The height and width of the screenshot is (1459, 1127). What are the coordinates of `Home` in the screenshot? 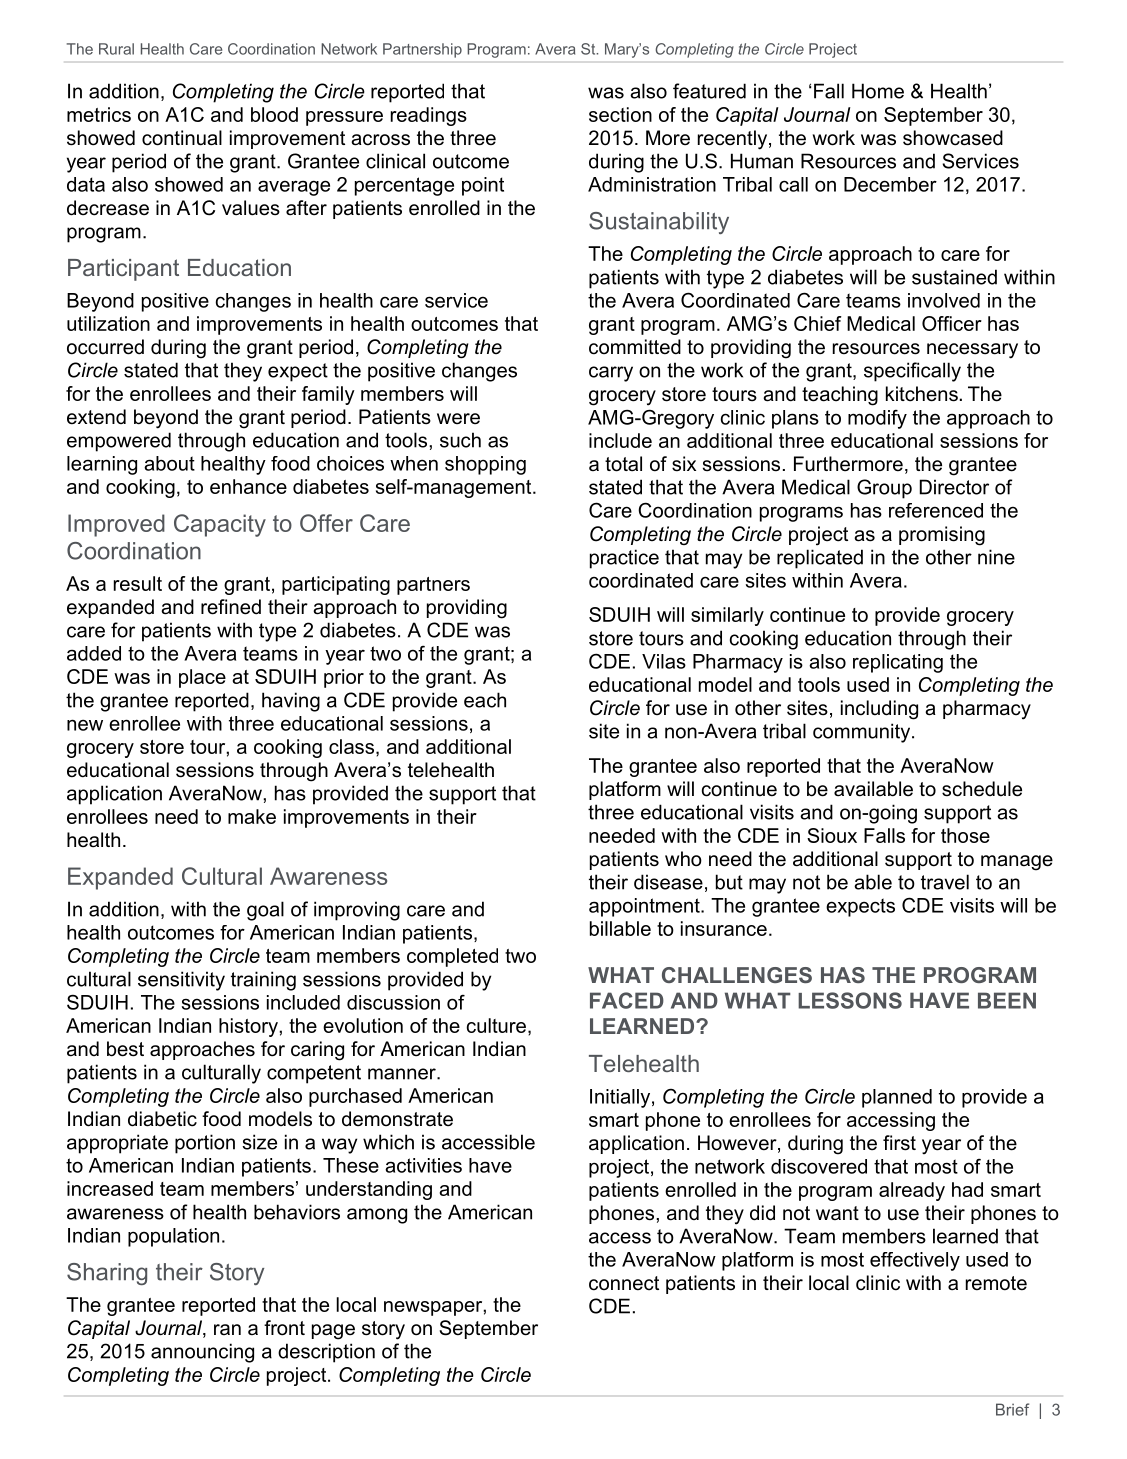 It's located at (878, 91).
